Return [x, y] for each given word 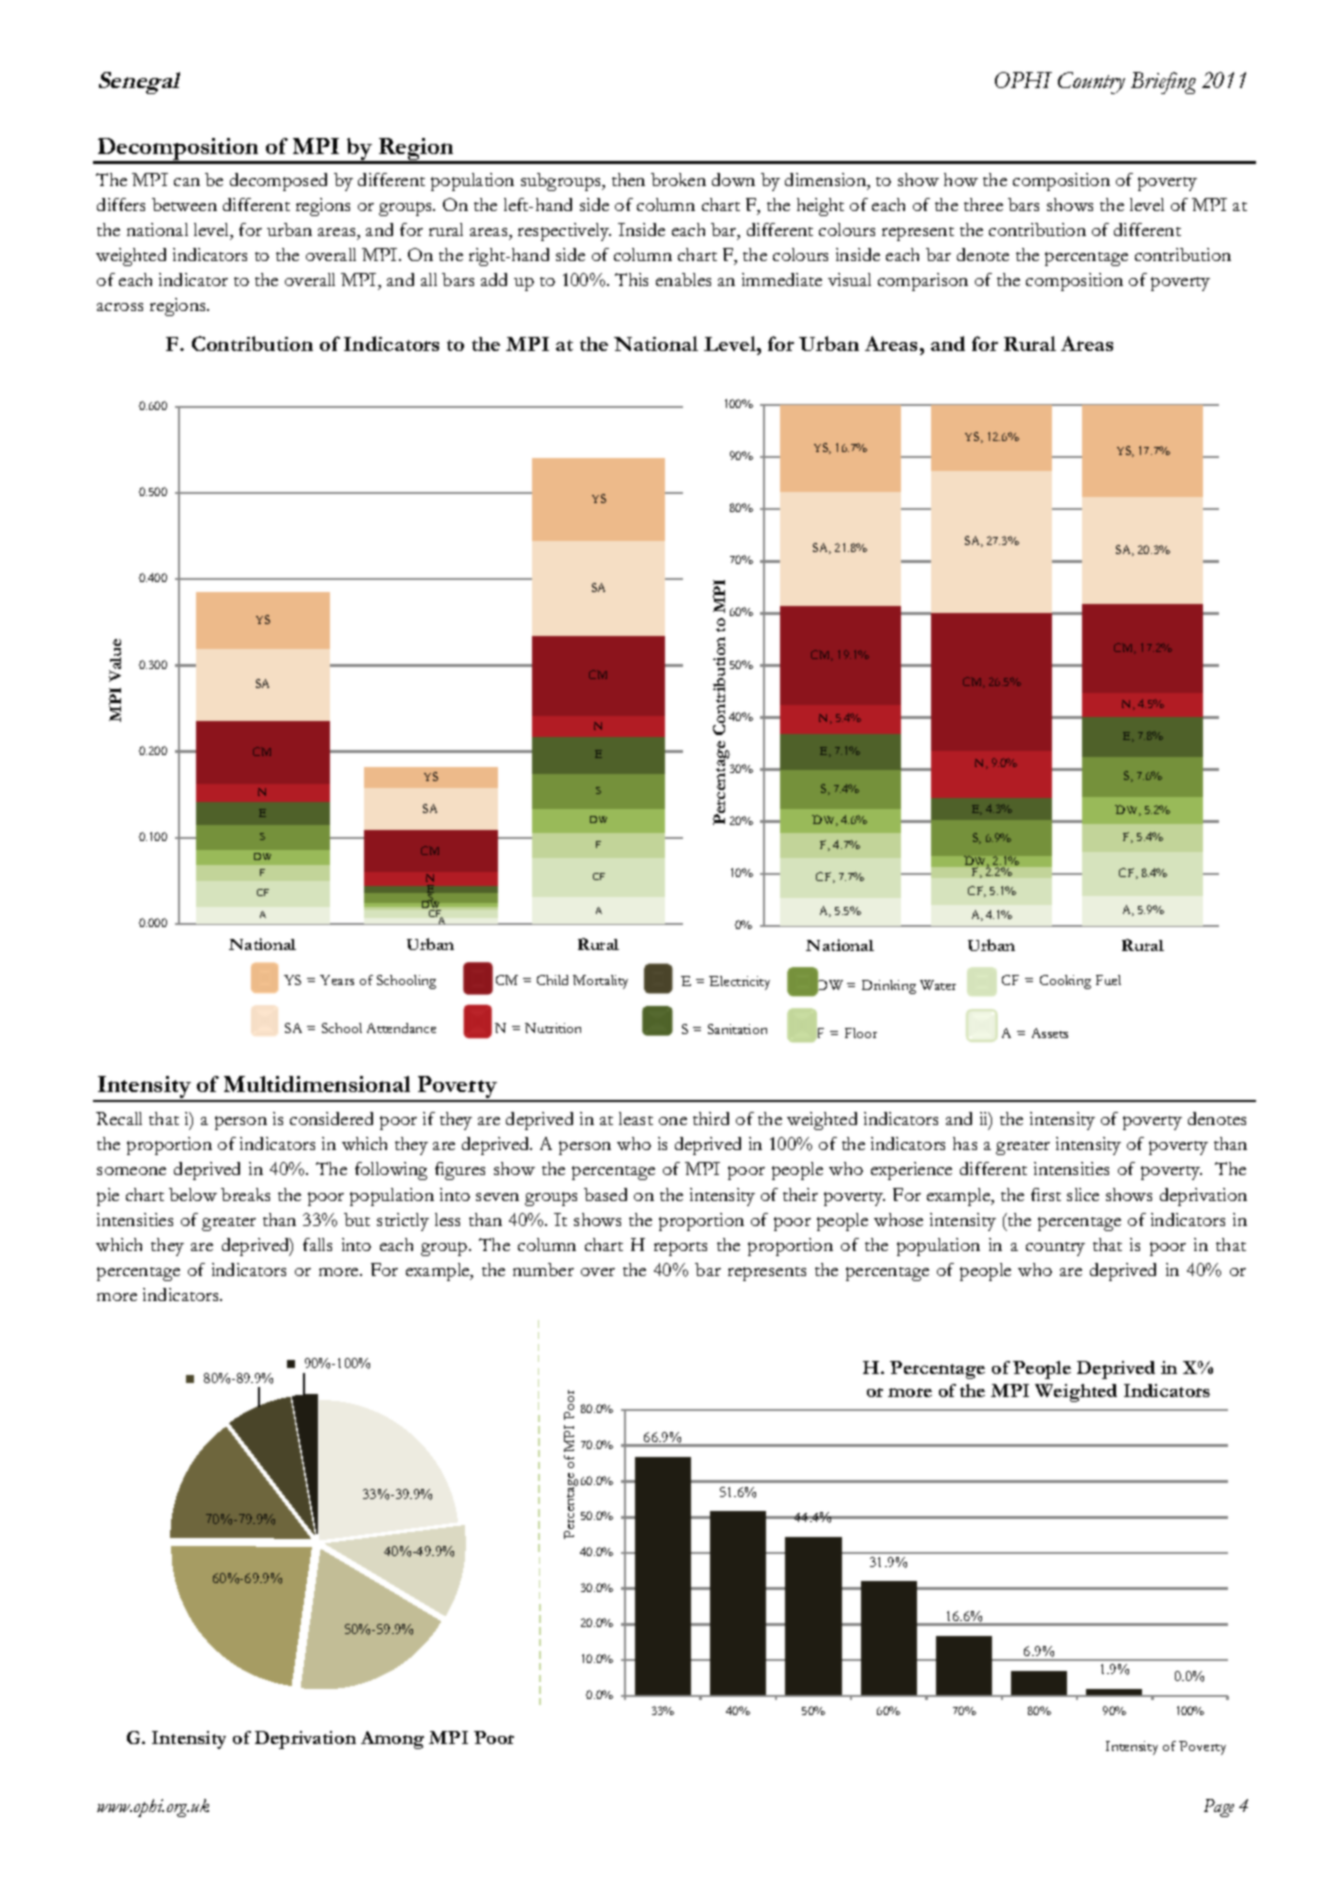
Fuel [1108, 980]
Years [337, 980]
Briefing [1163, 83]
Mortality [600, 982]
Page [1219, 1808]
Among [392, 1740]
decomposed [278, 182]
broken [678, 179]
